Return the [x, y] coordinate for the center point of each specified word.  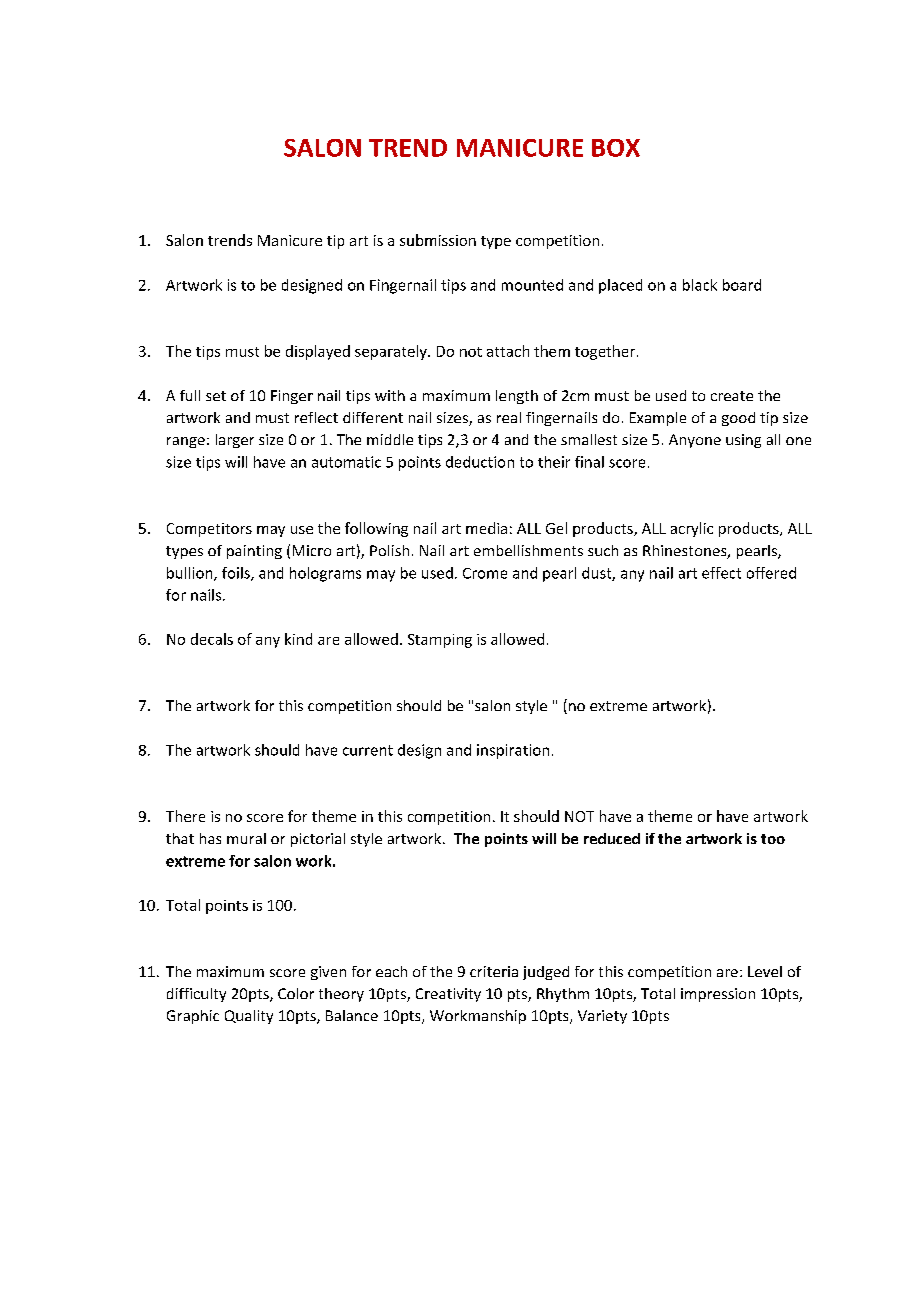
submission [438, 240]
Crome [485, 573]
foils [237, 574]
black [700, 285]
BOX [616, 148]
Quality [249, 1017]
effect [721, 573]
